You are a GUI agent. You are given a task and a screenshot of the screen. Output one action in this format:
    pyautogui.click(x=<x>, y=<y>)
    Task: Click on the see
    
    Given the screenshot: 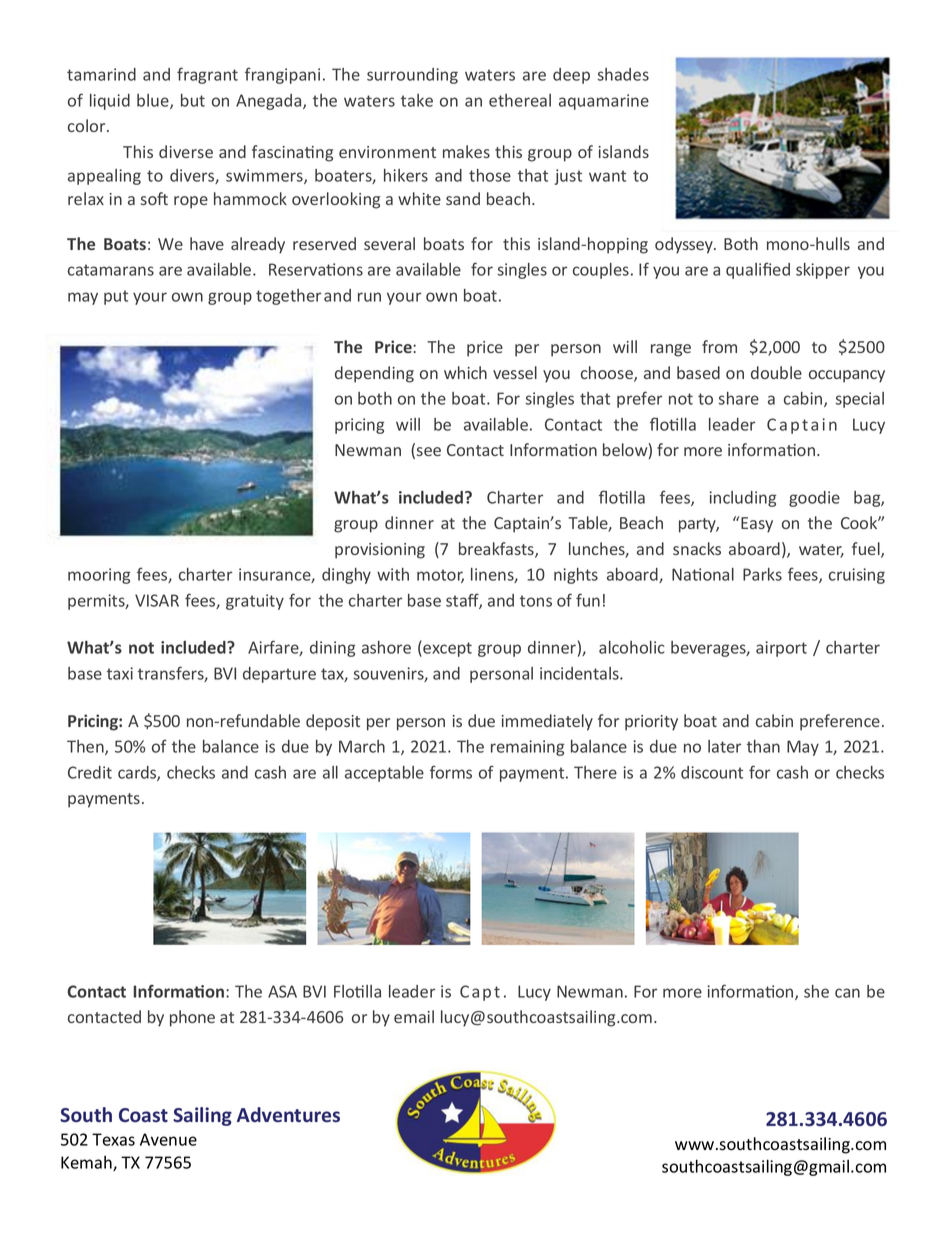 What is the action you would take?
    pyautogui.click(x=429, y=451)
